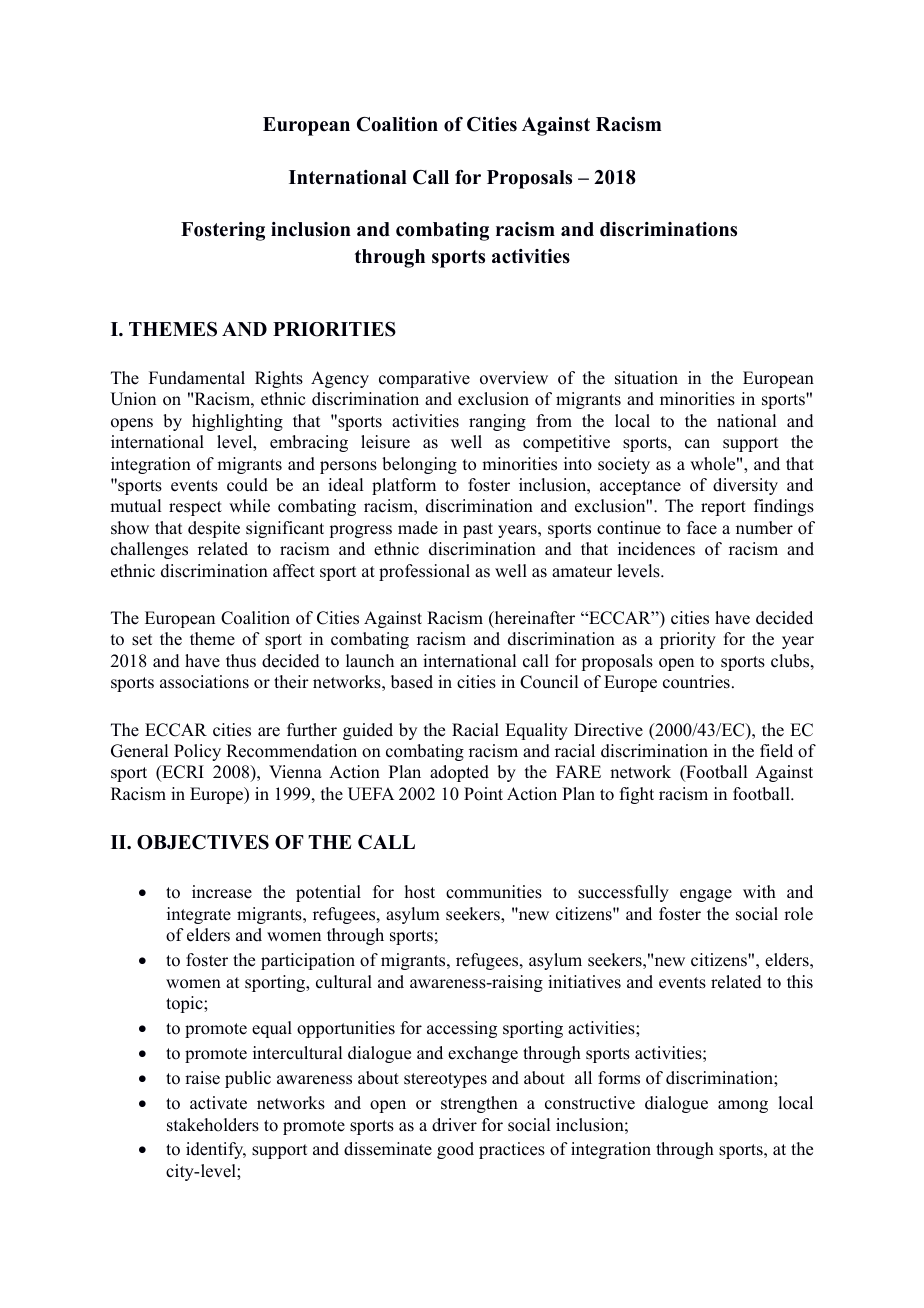 This screenshot has width=924, height=1308. What do you see at coordinates (533, 619) in the screenshot?
I see `hereinafter` at bounding box center [533, 619].
